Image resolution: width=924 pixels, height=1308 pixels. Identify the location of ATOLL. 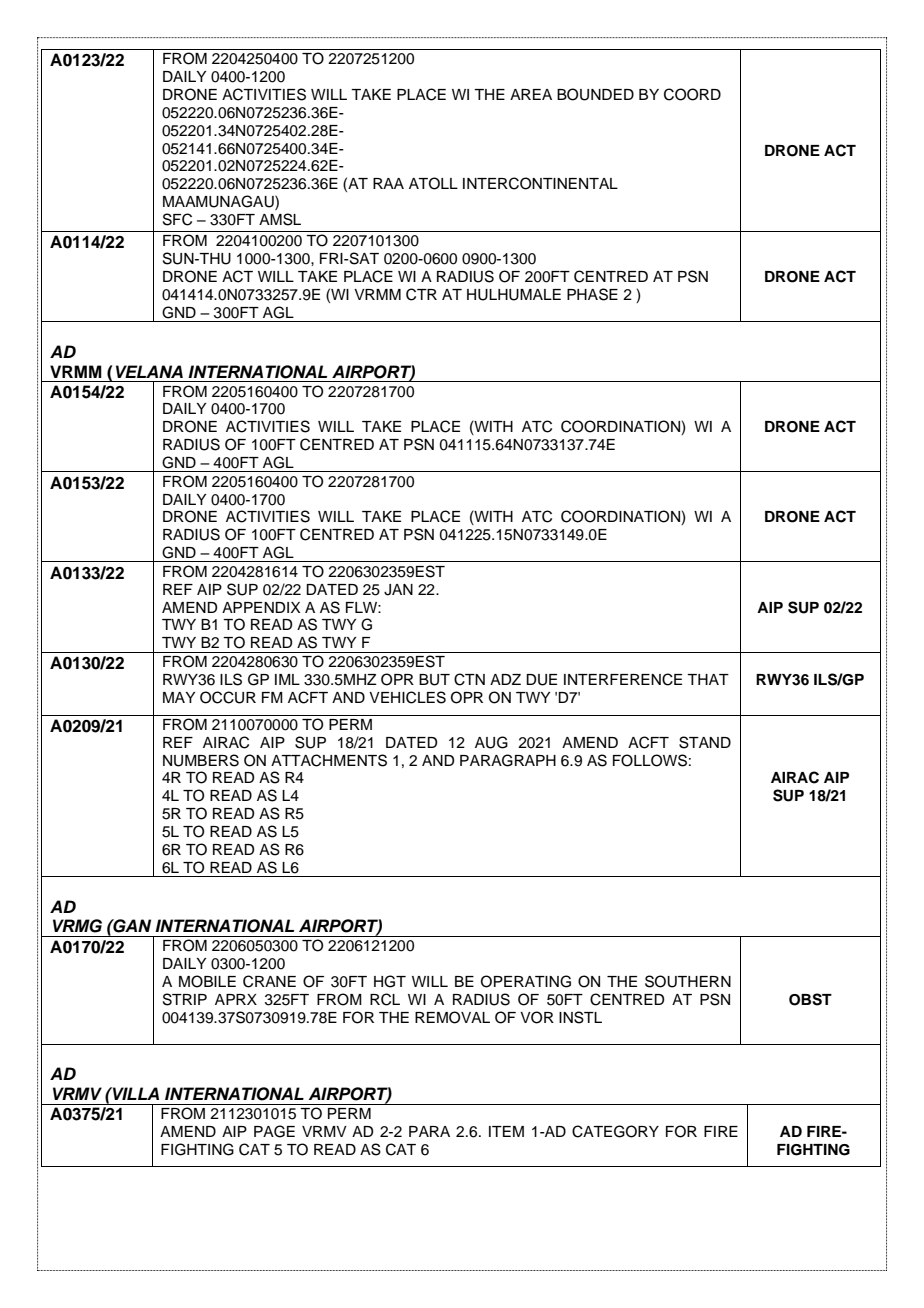
(433, 183).
